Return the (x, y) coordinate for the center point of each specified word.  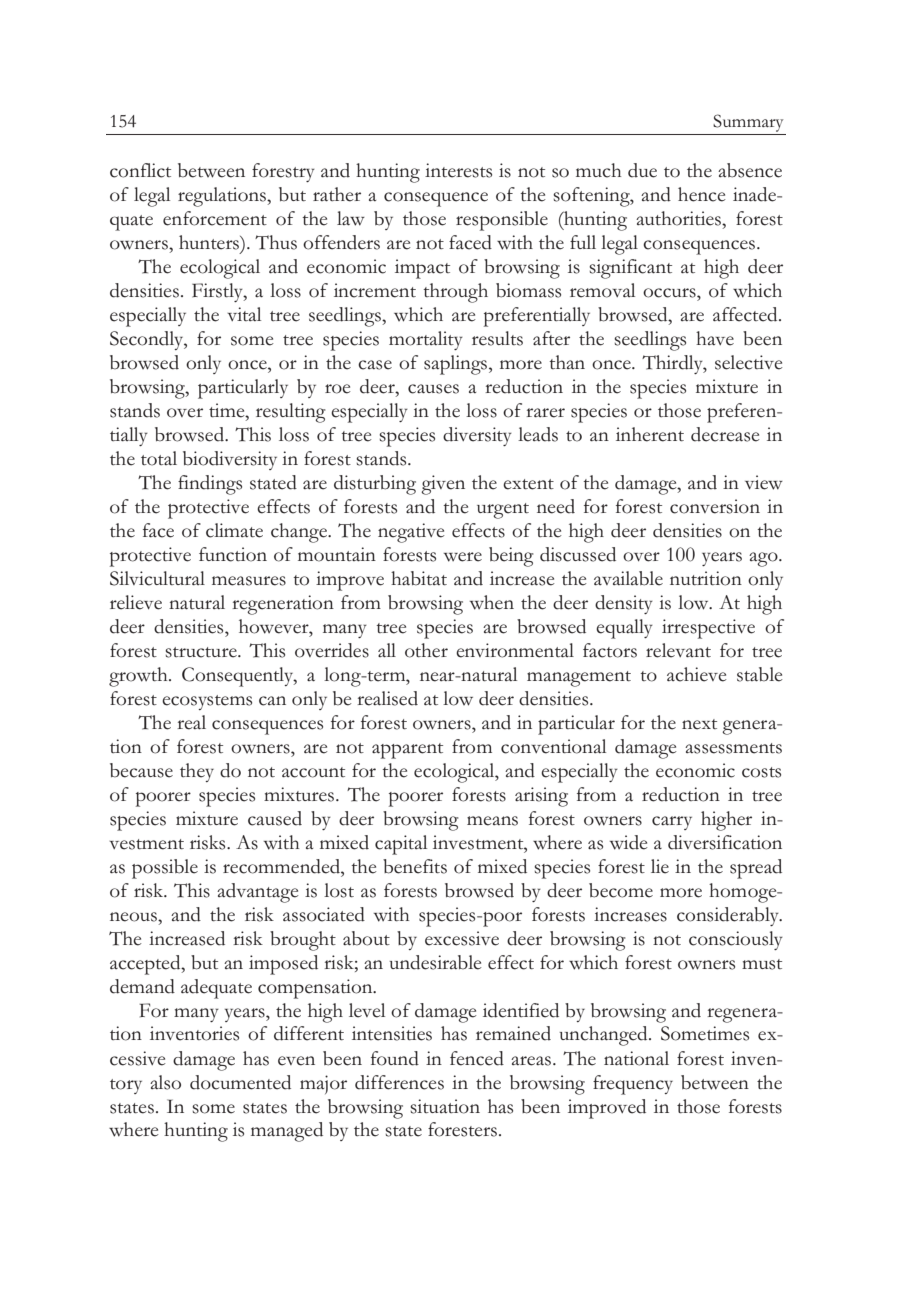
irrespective (708, 629)
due (642, 170)
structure (202, 652)
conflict (140, 170)
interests (458, 170)
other (426, 650)
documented (240, 1082)
